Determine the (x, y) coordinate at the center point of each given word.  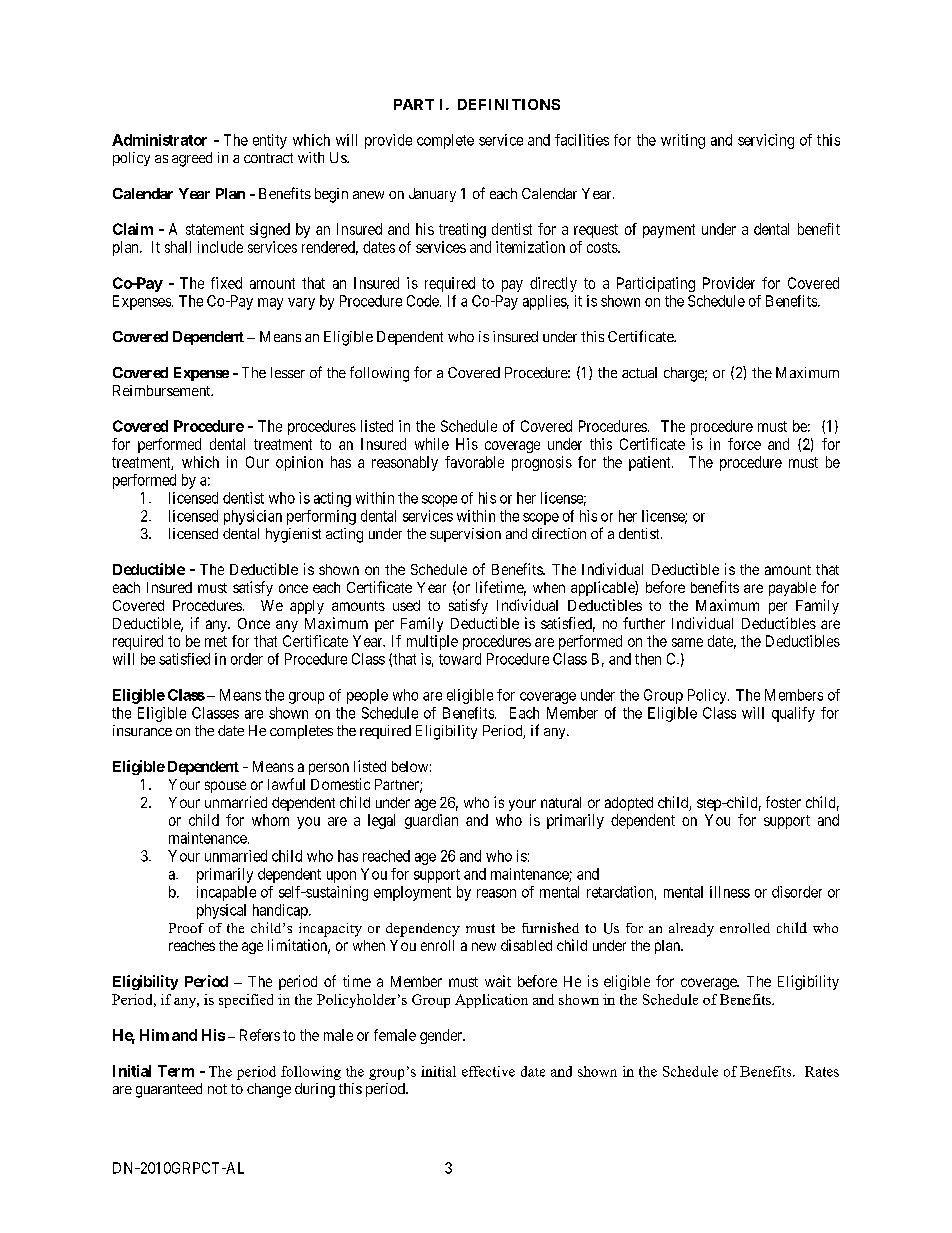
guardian (431, 821)
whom (270, 820)
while (432, 444)
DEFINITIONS (509, 104)
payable (792, 589)
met (216, 641)
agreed (192, 159)
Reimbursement (163, 390)
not (217, 1089)
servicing (766, 141)
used (406, 605)
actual (639, 372)
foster (783, 802)
